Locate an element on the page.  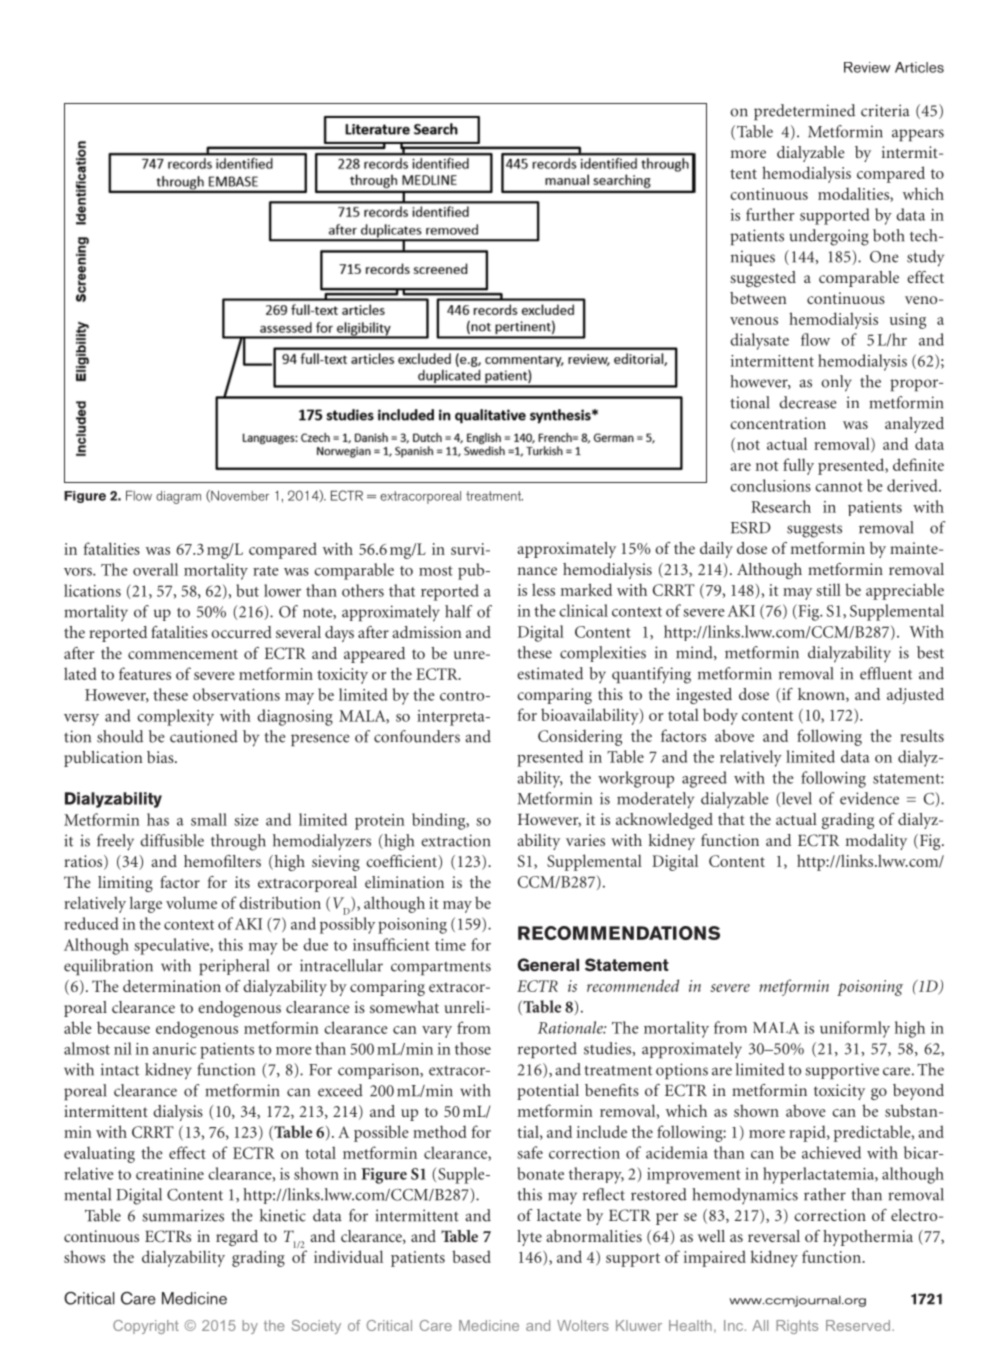
cannot is located at coordinates (839, 487).
